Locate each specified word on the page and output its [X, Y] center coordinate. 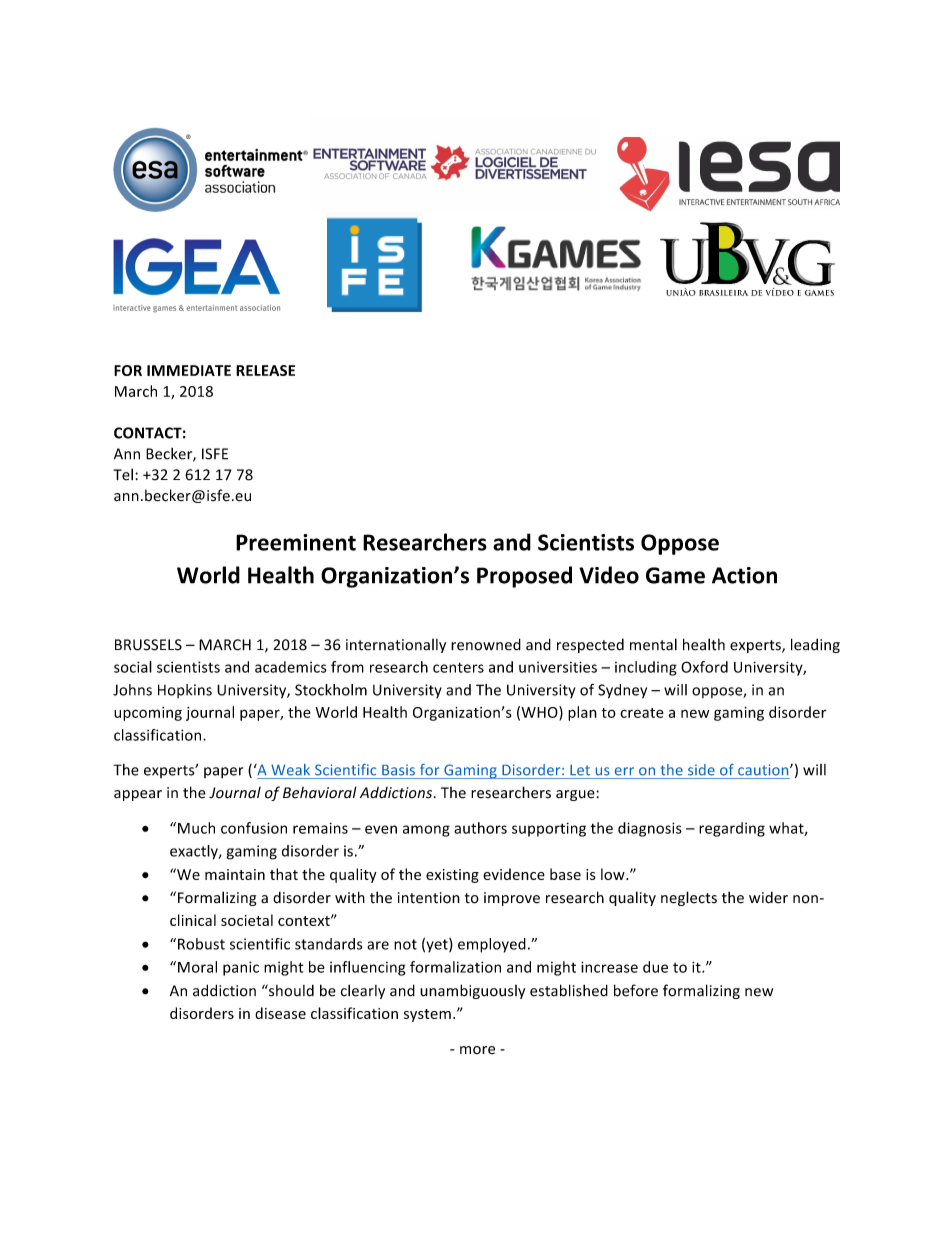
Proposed [524, 577]
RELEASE [265, 370]
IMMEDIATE [189, 370]
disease [280, 1013]
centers [458, 667]
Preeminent [296, 542]
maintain [235, 874]
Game [675, 575]
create [642, 713]
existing [452, 876]
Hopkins [185, 691]
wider [768, 897]
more [477, 1050]
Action [744, 575]
